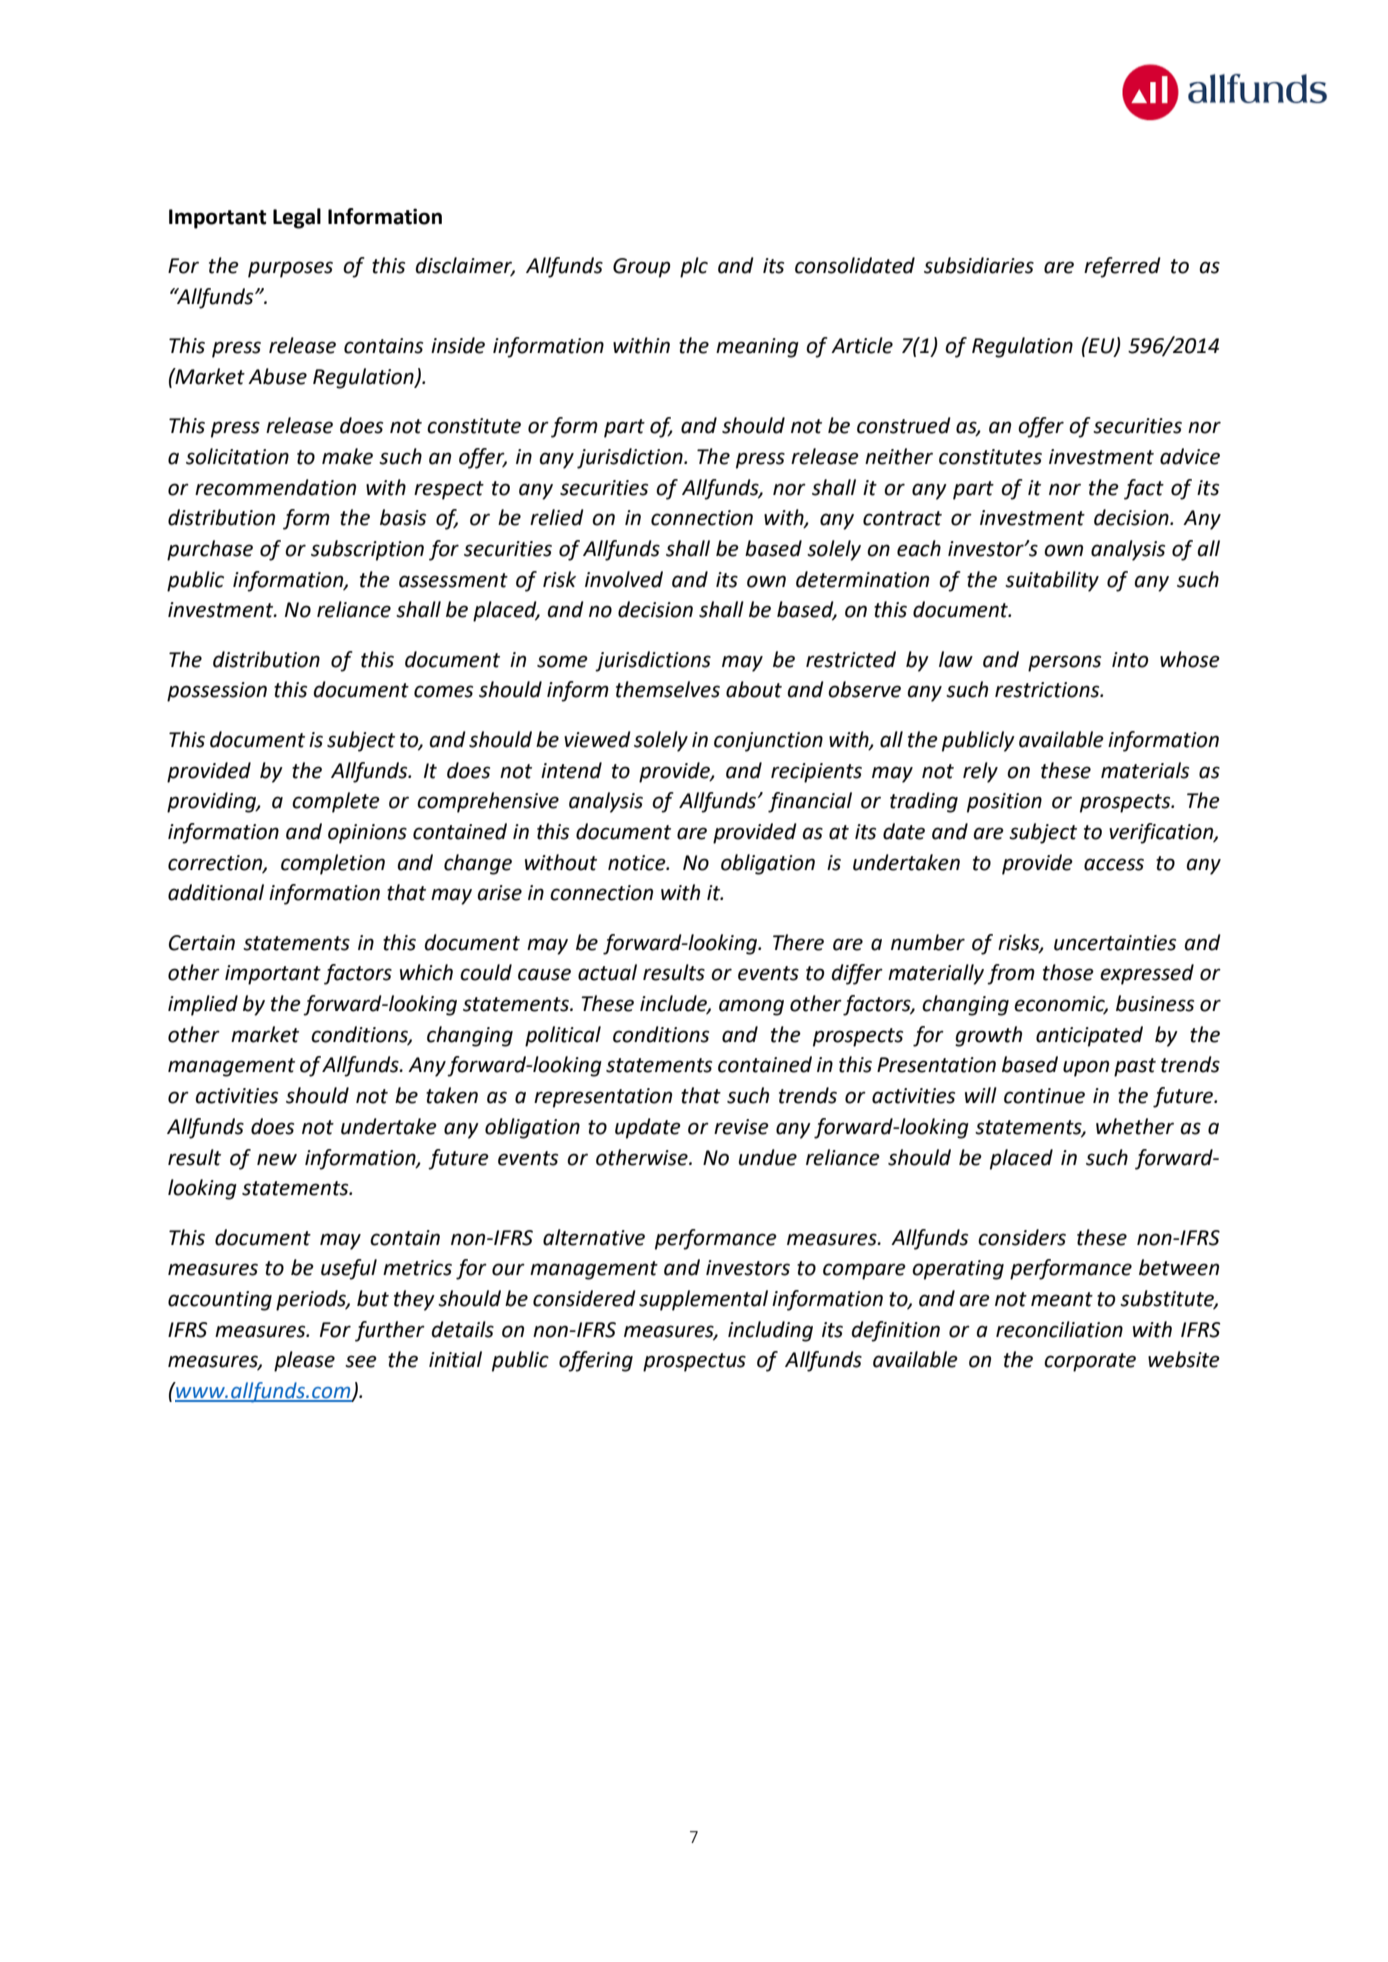 This screenshot has width=1388, height=1962. Describe the element at coordinates (367, 550) in the screenshot. I see `subscription` at that location.
